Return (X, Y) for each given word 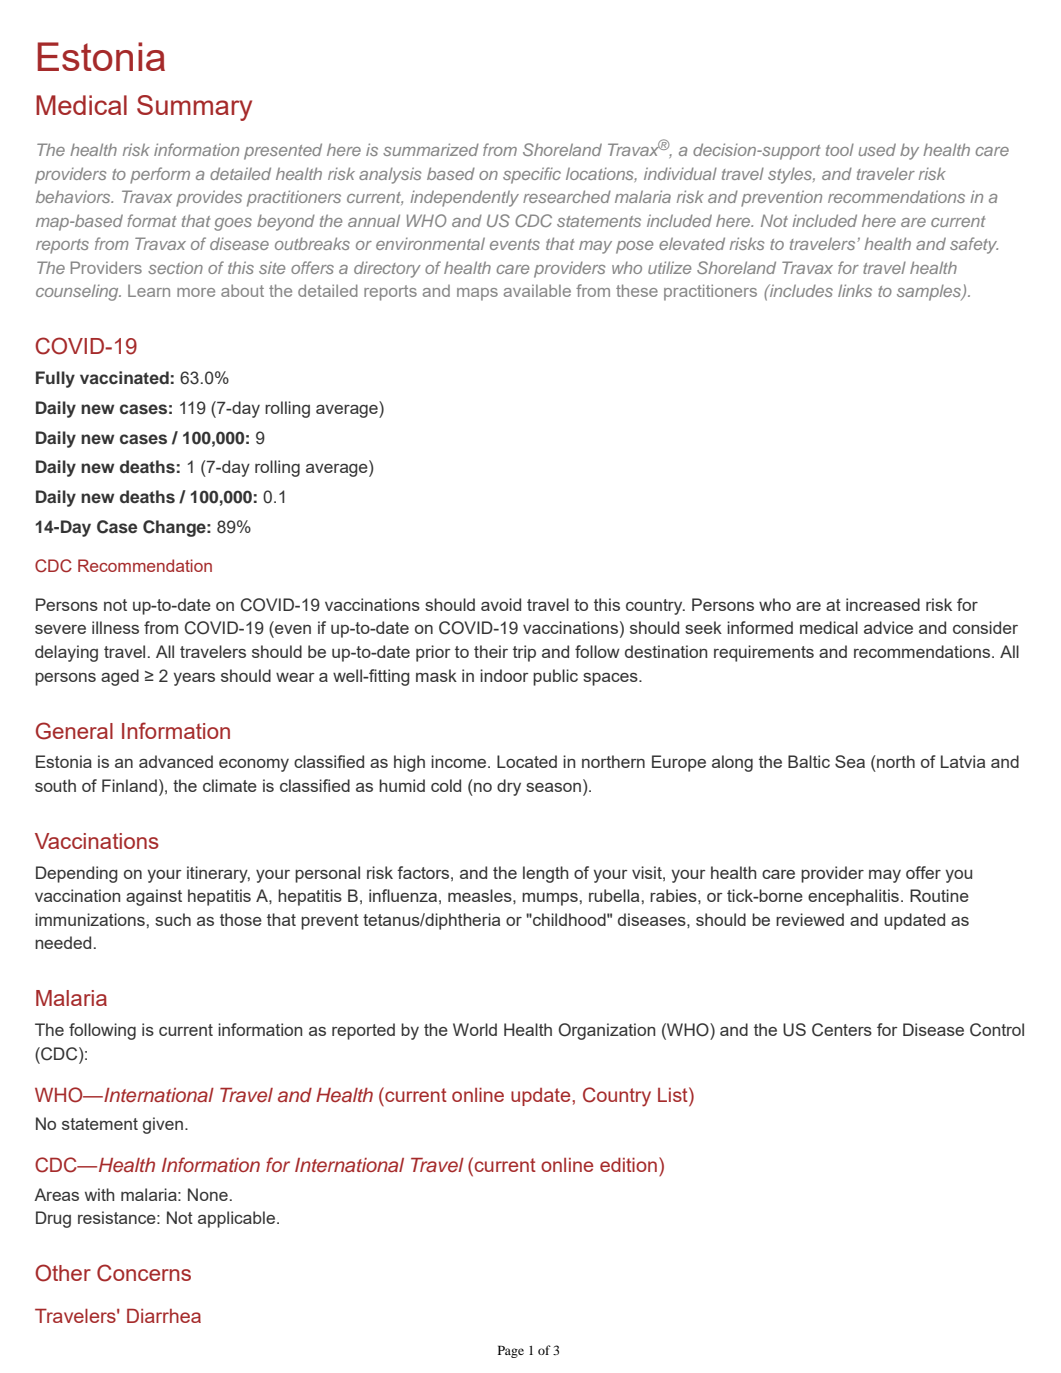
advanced (176, 761)
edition (628, 1164)
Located (527, 761)
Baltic (809, 761)
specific (532, 175)
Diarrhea (164, 1315)
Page (511, 1351)
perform (160, 175)
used (877, 149)
